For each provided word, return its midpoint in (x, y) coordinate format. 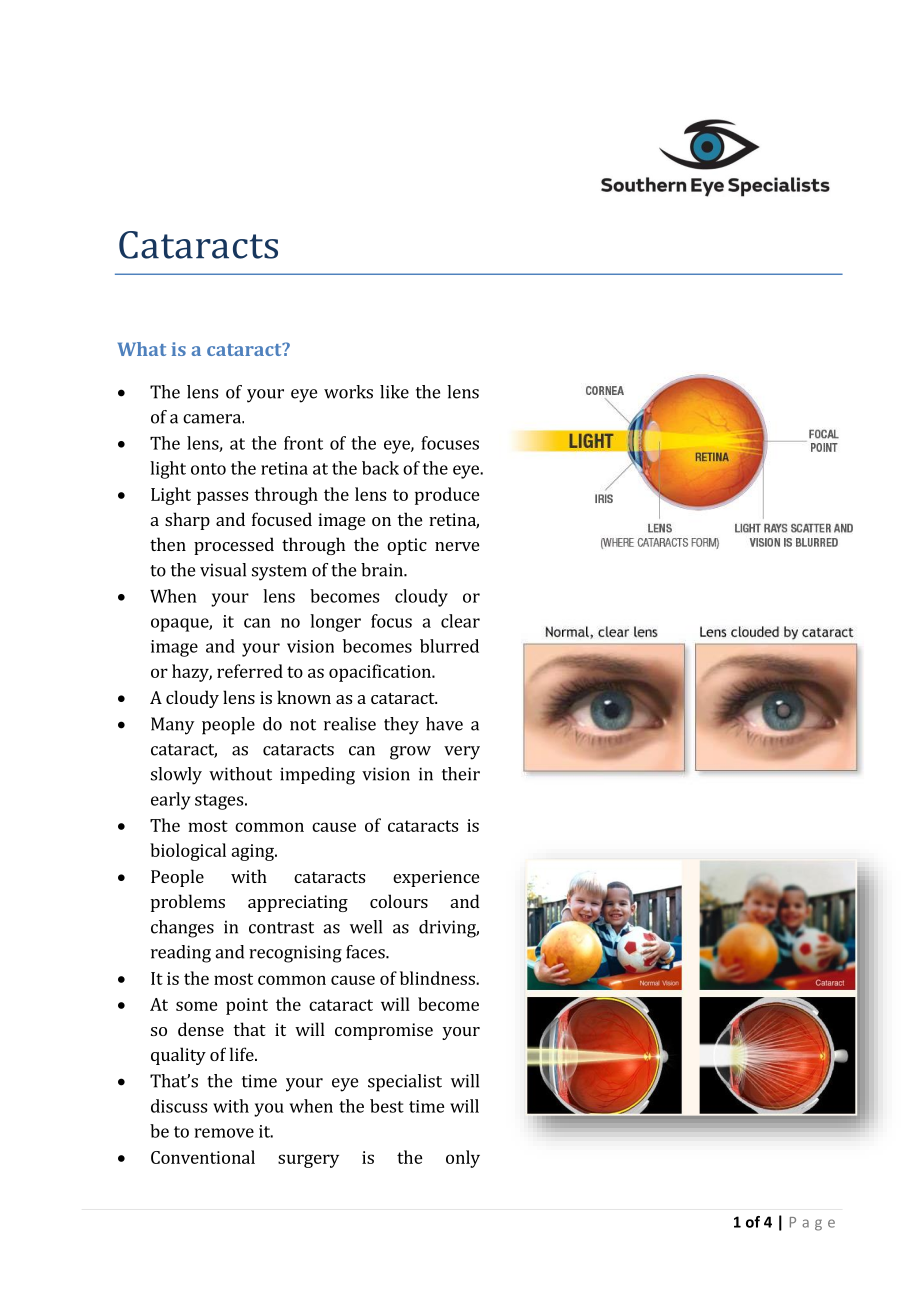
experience (436, 878)
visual (223, 570)
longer (335, 623)
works (348, 392)
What (142, 349)
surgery (308, 1161)
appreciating (298, 903)
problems (188, 903)
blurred (449, 646)
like (394, 392)
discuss (179, 1106)
